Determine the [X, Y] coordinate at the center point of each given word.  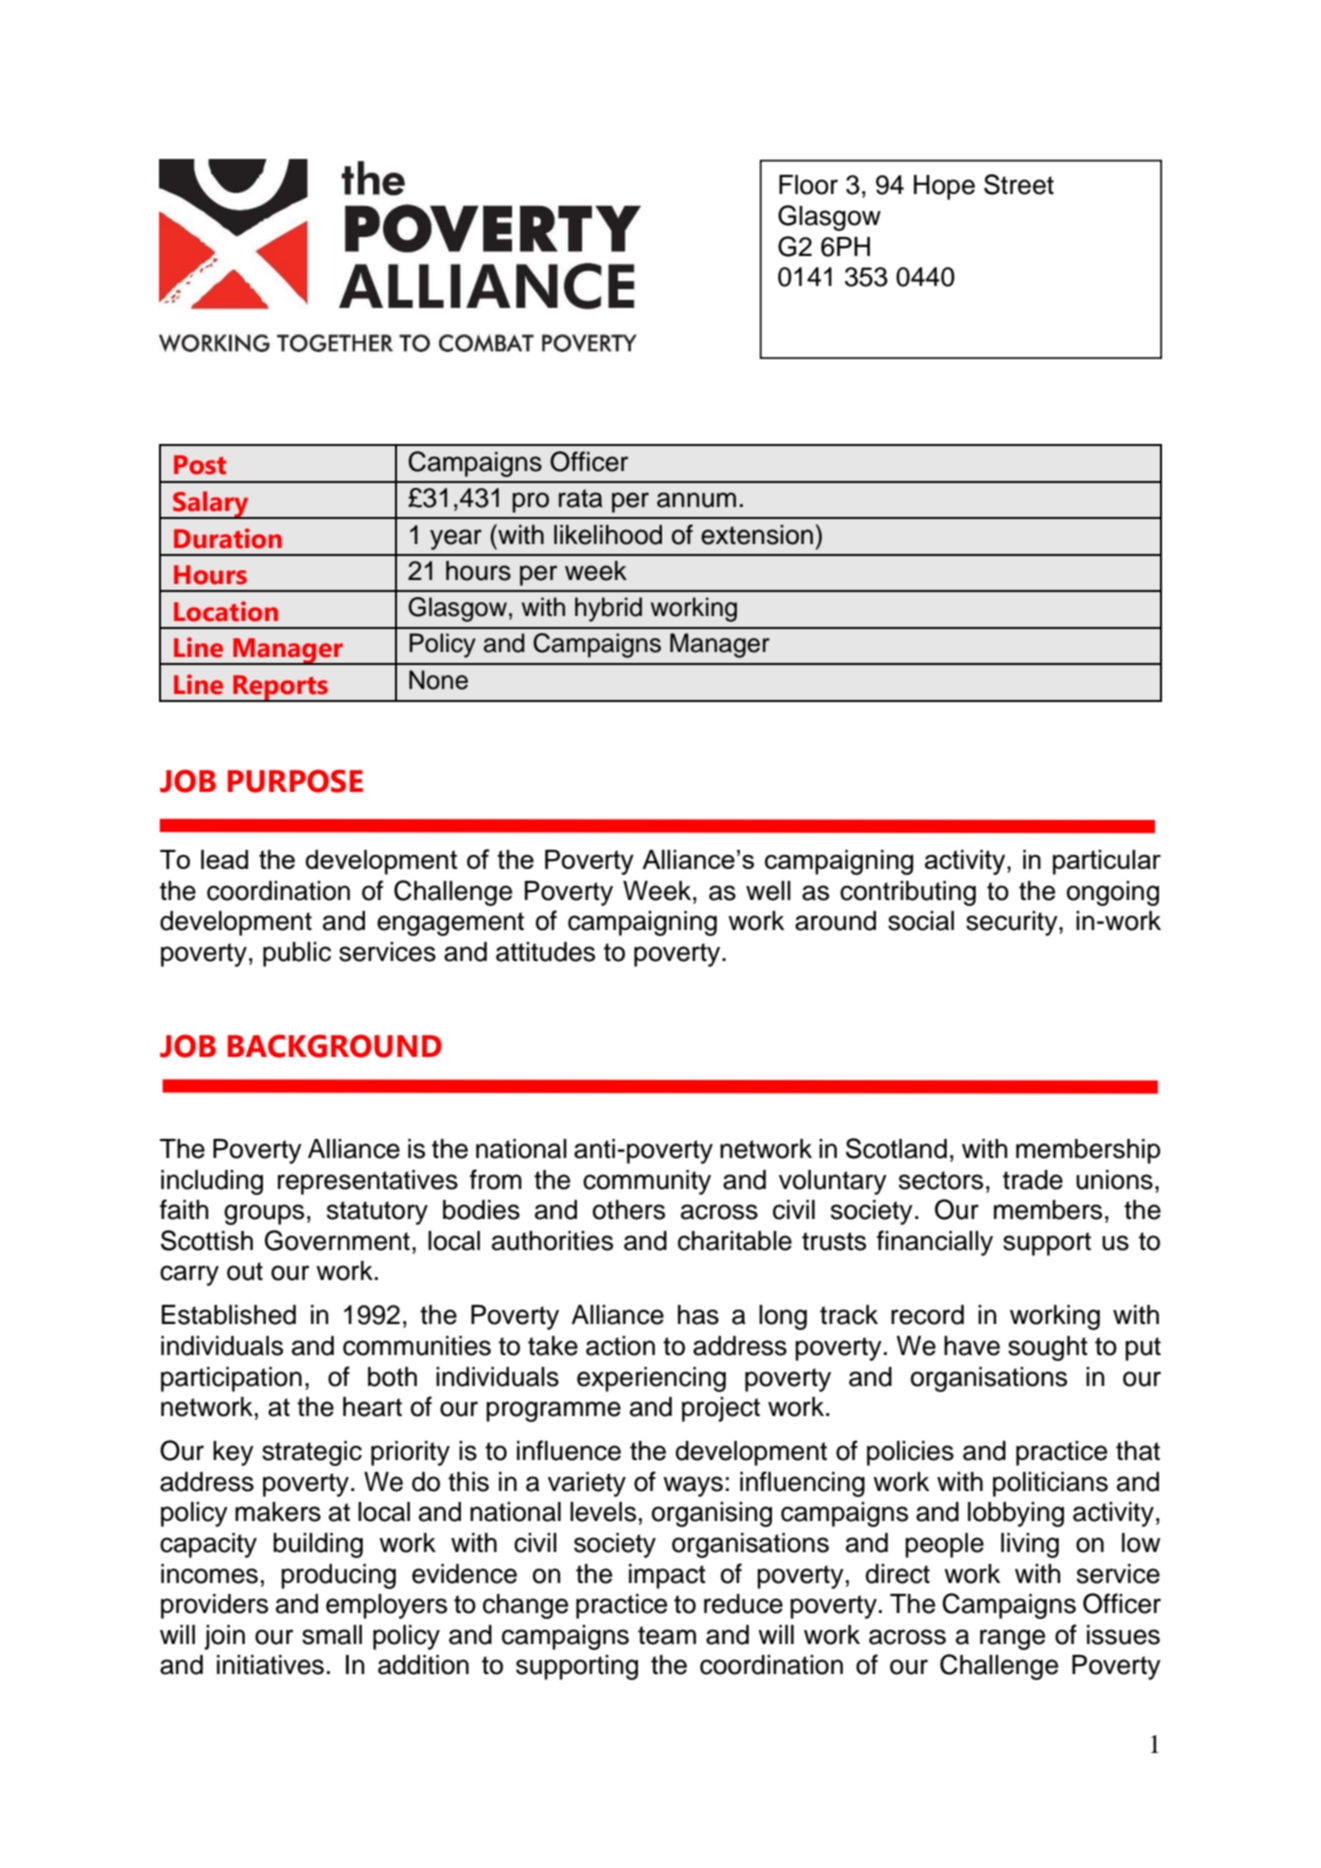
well [768, 891]
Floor [808, 185]
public [297, 954]
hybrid [608, 609]
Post [200, 465]
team [667, 1635]
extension [757, 535]
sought [1048, 1348]
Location [226, 611]
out [245, 1271]
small [332, 1635]
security [1013, 923]
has [698, 1315]
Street [1019, 184]
